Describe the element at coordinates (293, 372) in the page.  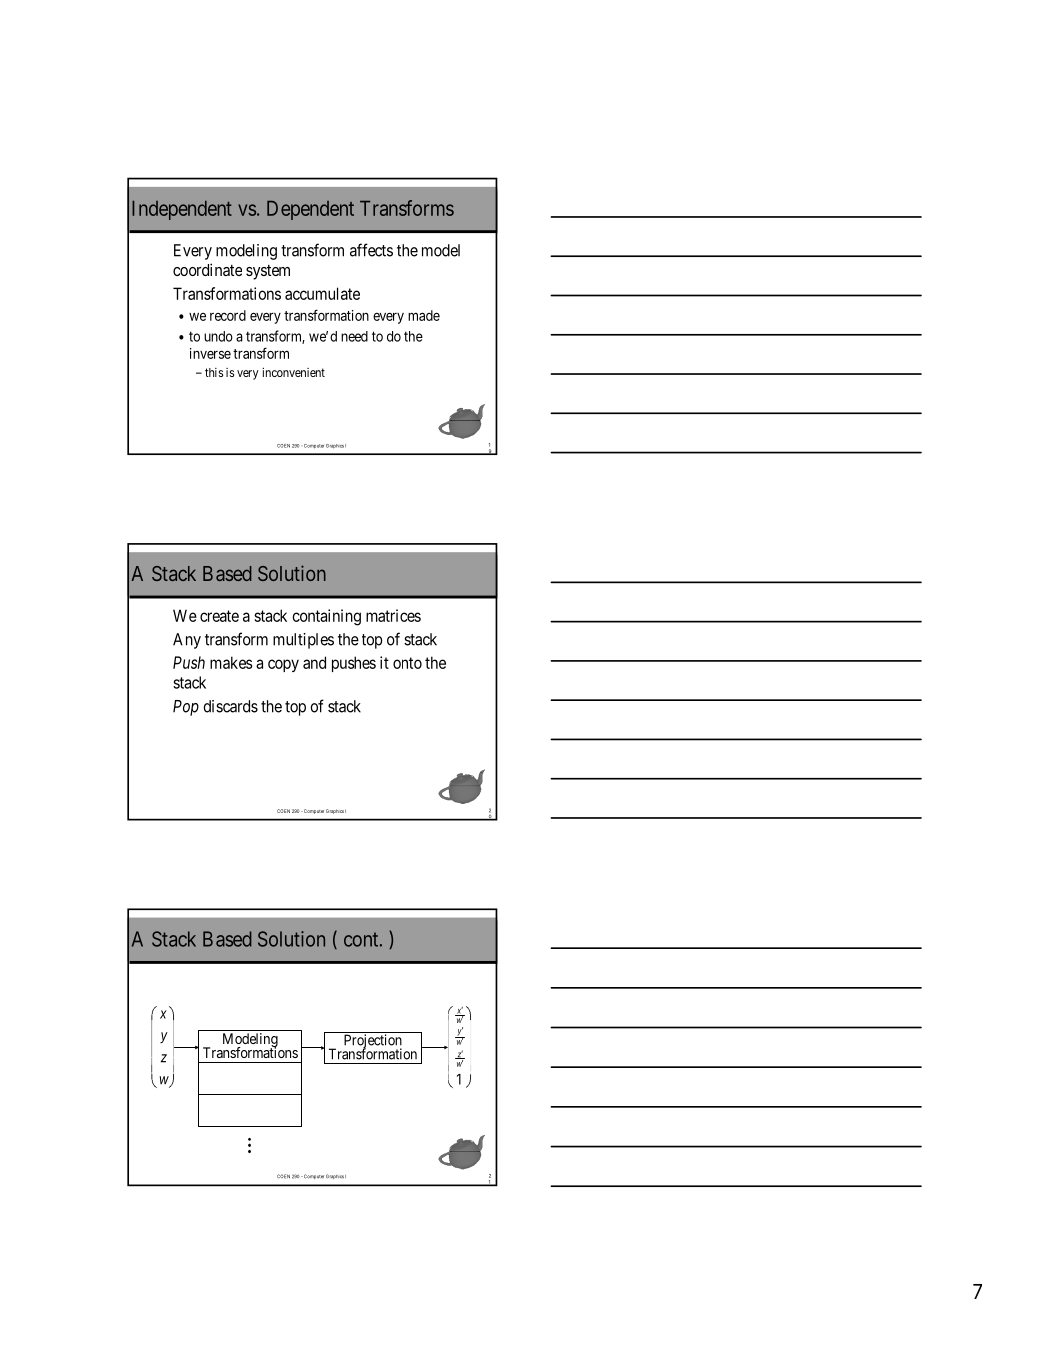
I see `inconvenient` at that location.
